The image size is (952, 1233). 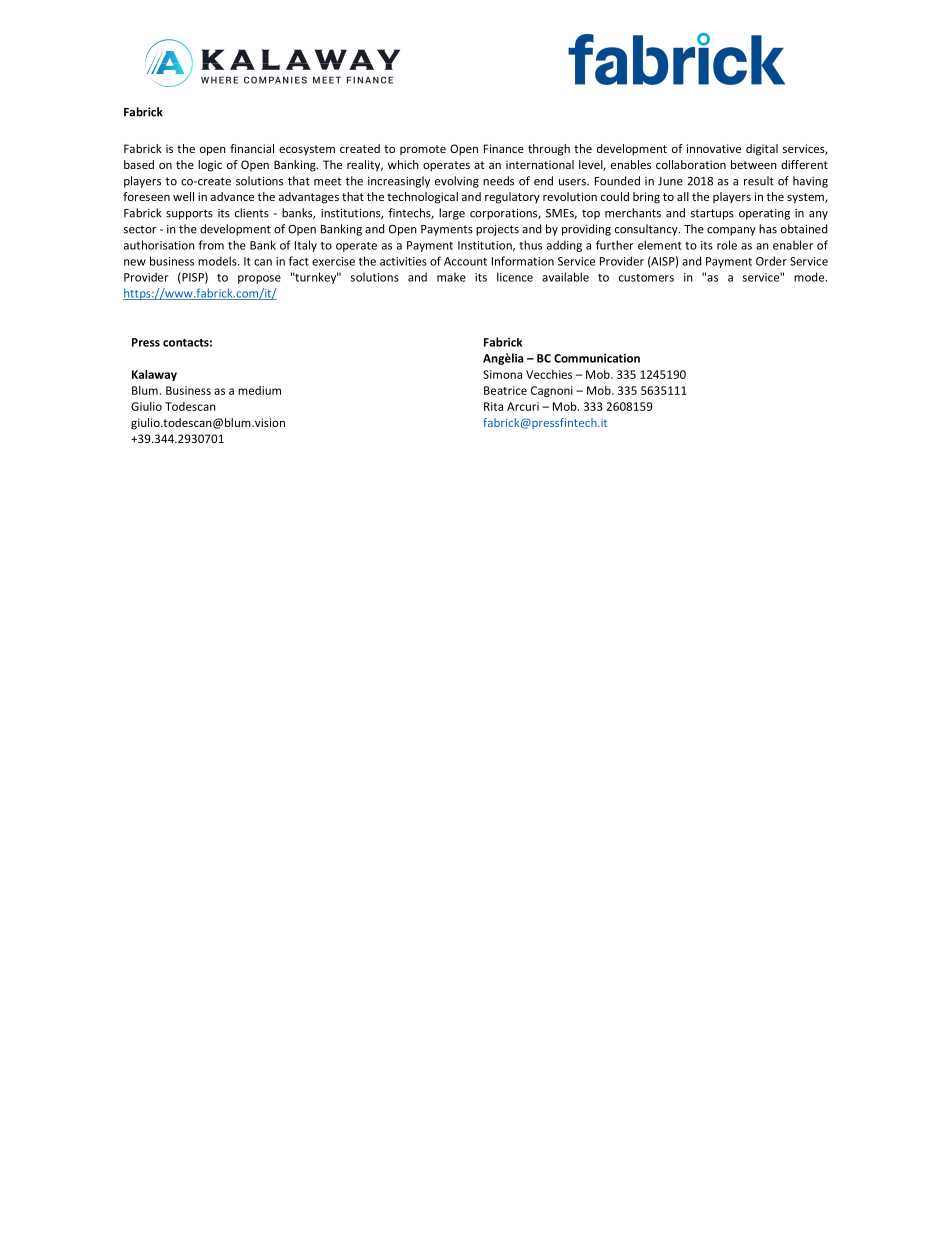 What do you see at coordinates (252, 148) in the document?
I see `financial` at bounding box center [252, 148].
